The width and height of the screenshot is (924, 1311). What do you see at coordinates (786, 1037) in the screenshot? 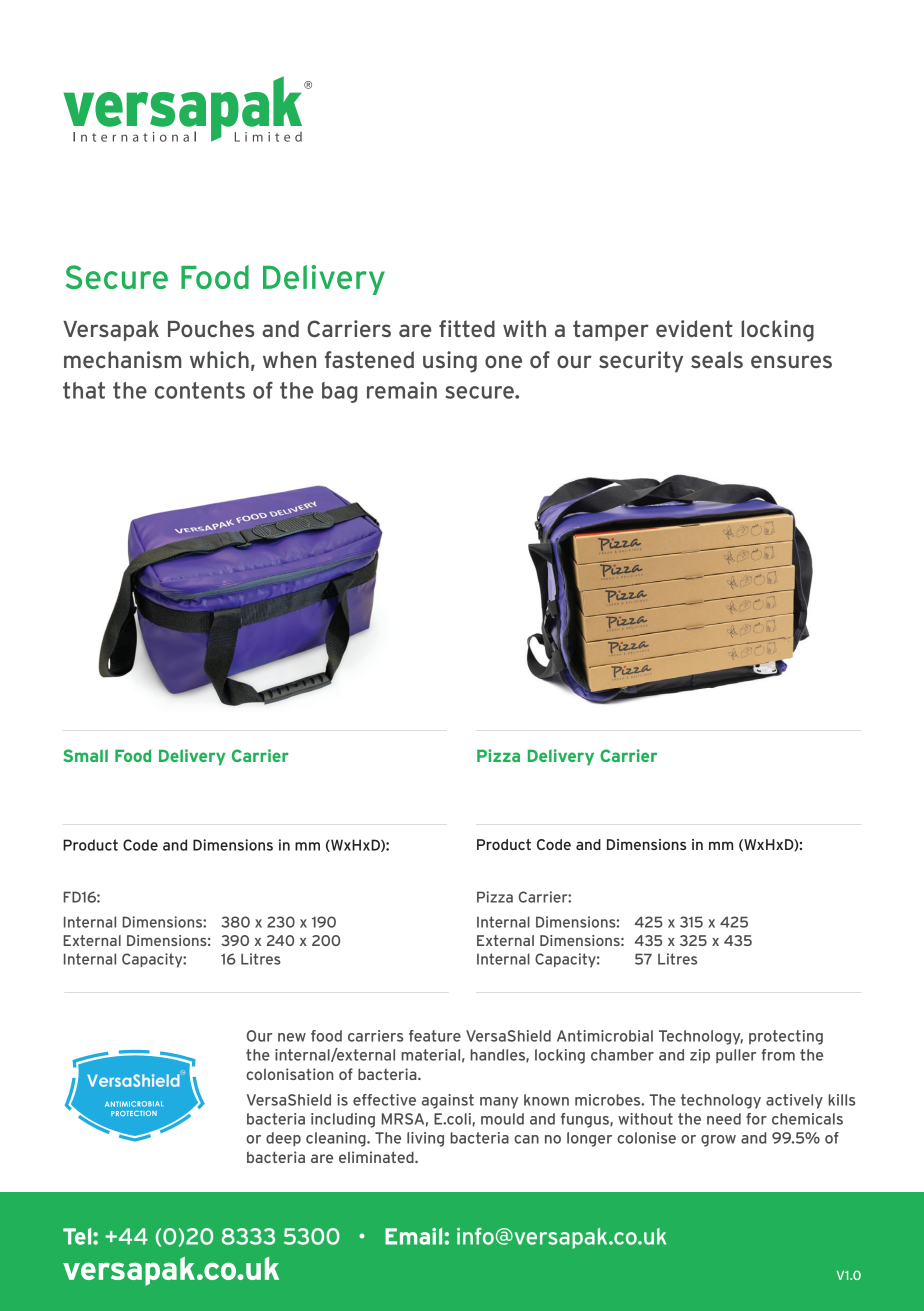
I see `protecting` at bounding box center [786, 1037].
